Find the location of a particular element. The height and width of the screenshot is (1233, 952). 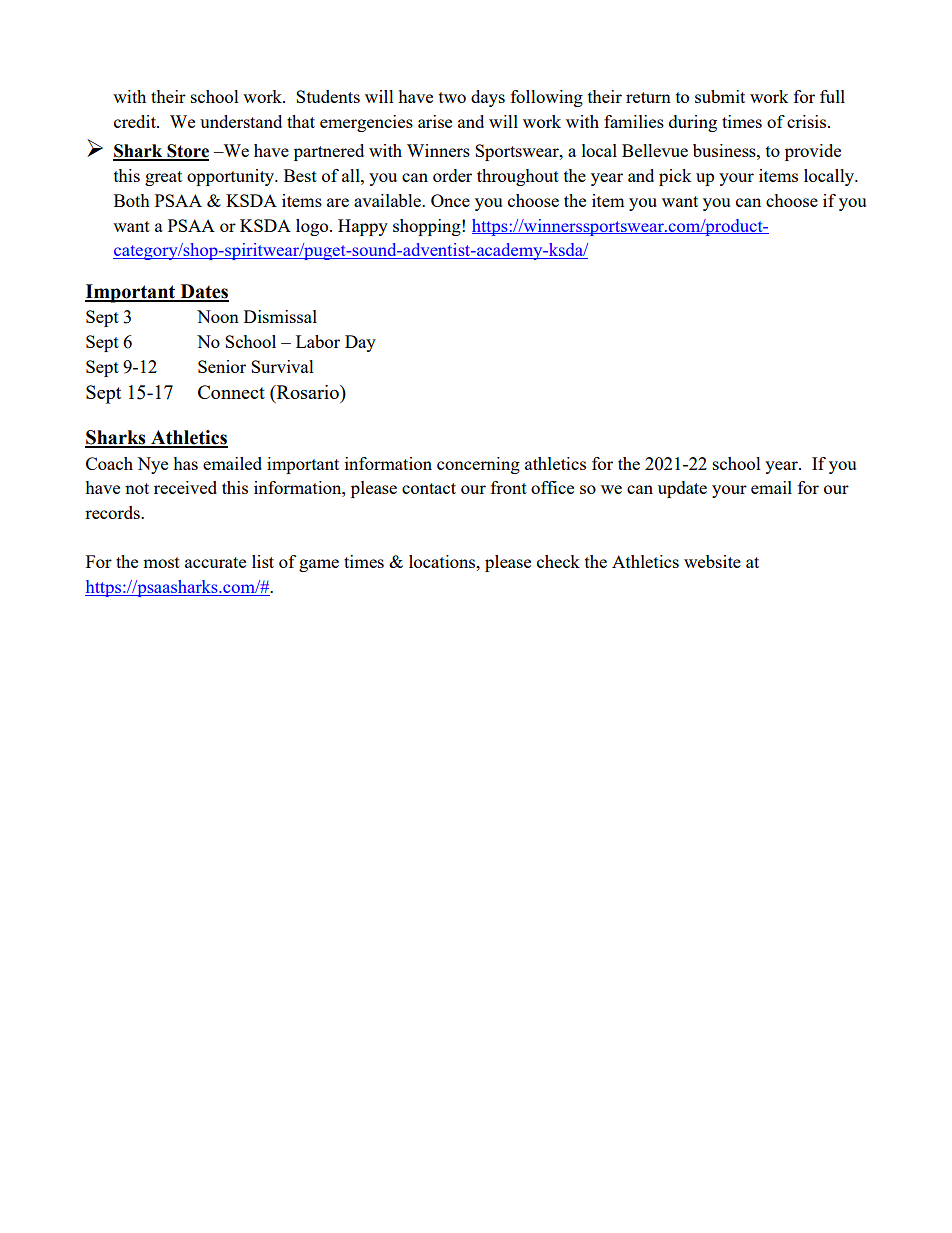

office is located at coordinates (552, 487).
